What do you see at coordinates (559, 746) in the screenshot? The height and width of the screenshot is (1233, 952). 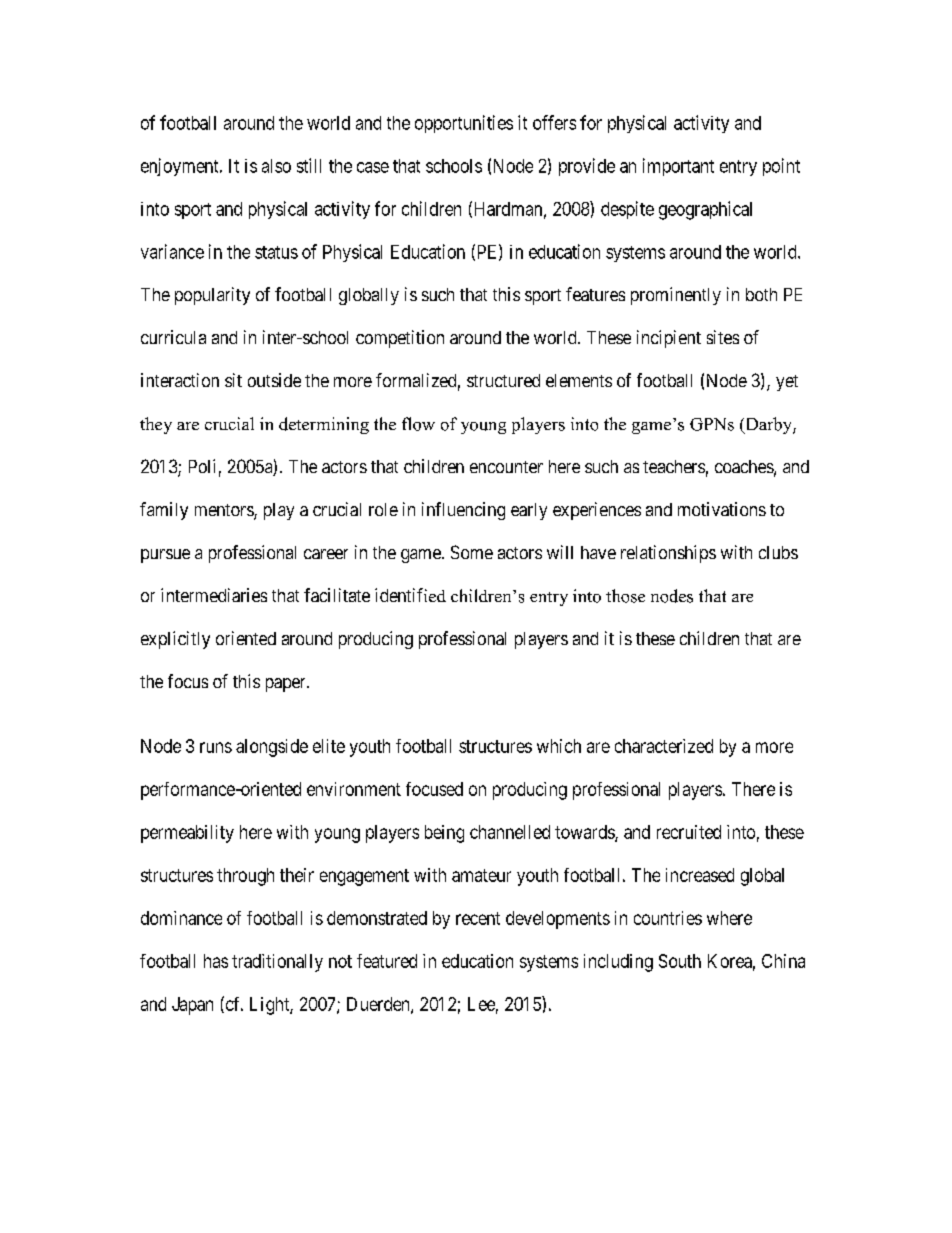 I see `which` at bounding box center [559, 746].
